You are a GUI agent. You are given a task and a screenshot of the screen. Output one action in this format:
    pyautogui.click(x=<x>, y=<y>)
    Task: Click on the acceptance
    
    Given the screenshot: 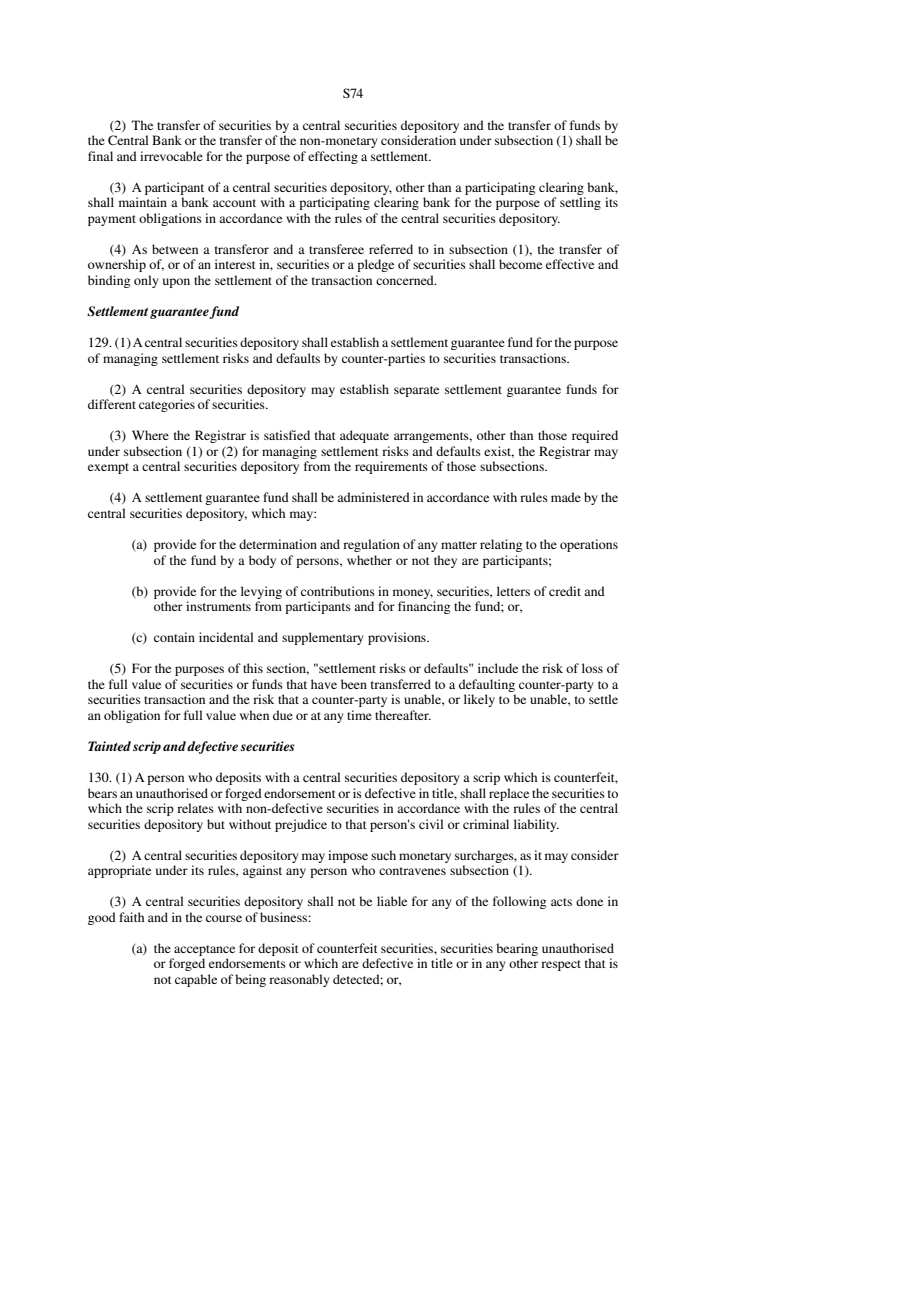 What is the action you would take?
    pyautogui.click(x=204, y=950)
